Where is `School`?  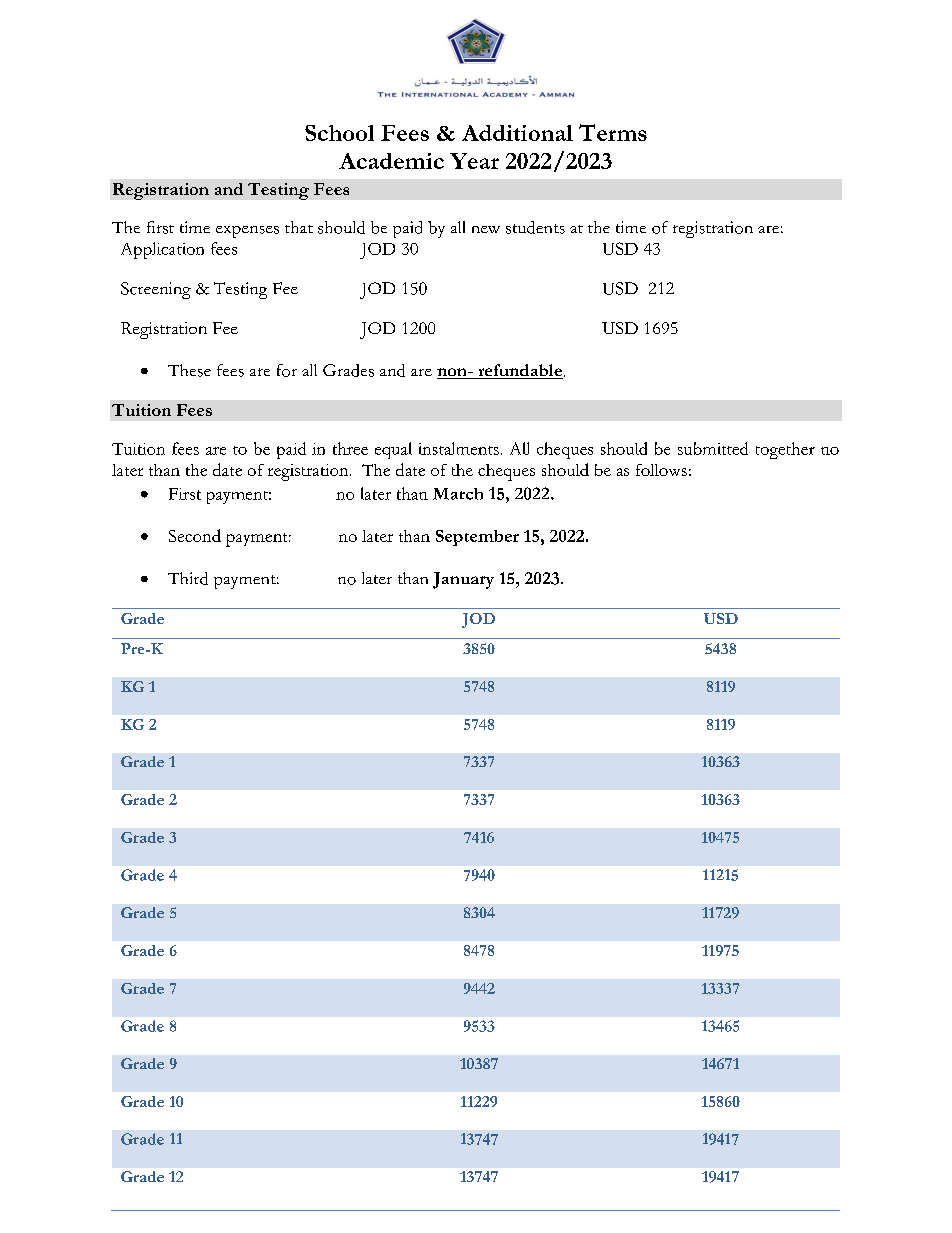
School is located at coordinates (339, 133).
